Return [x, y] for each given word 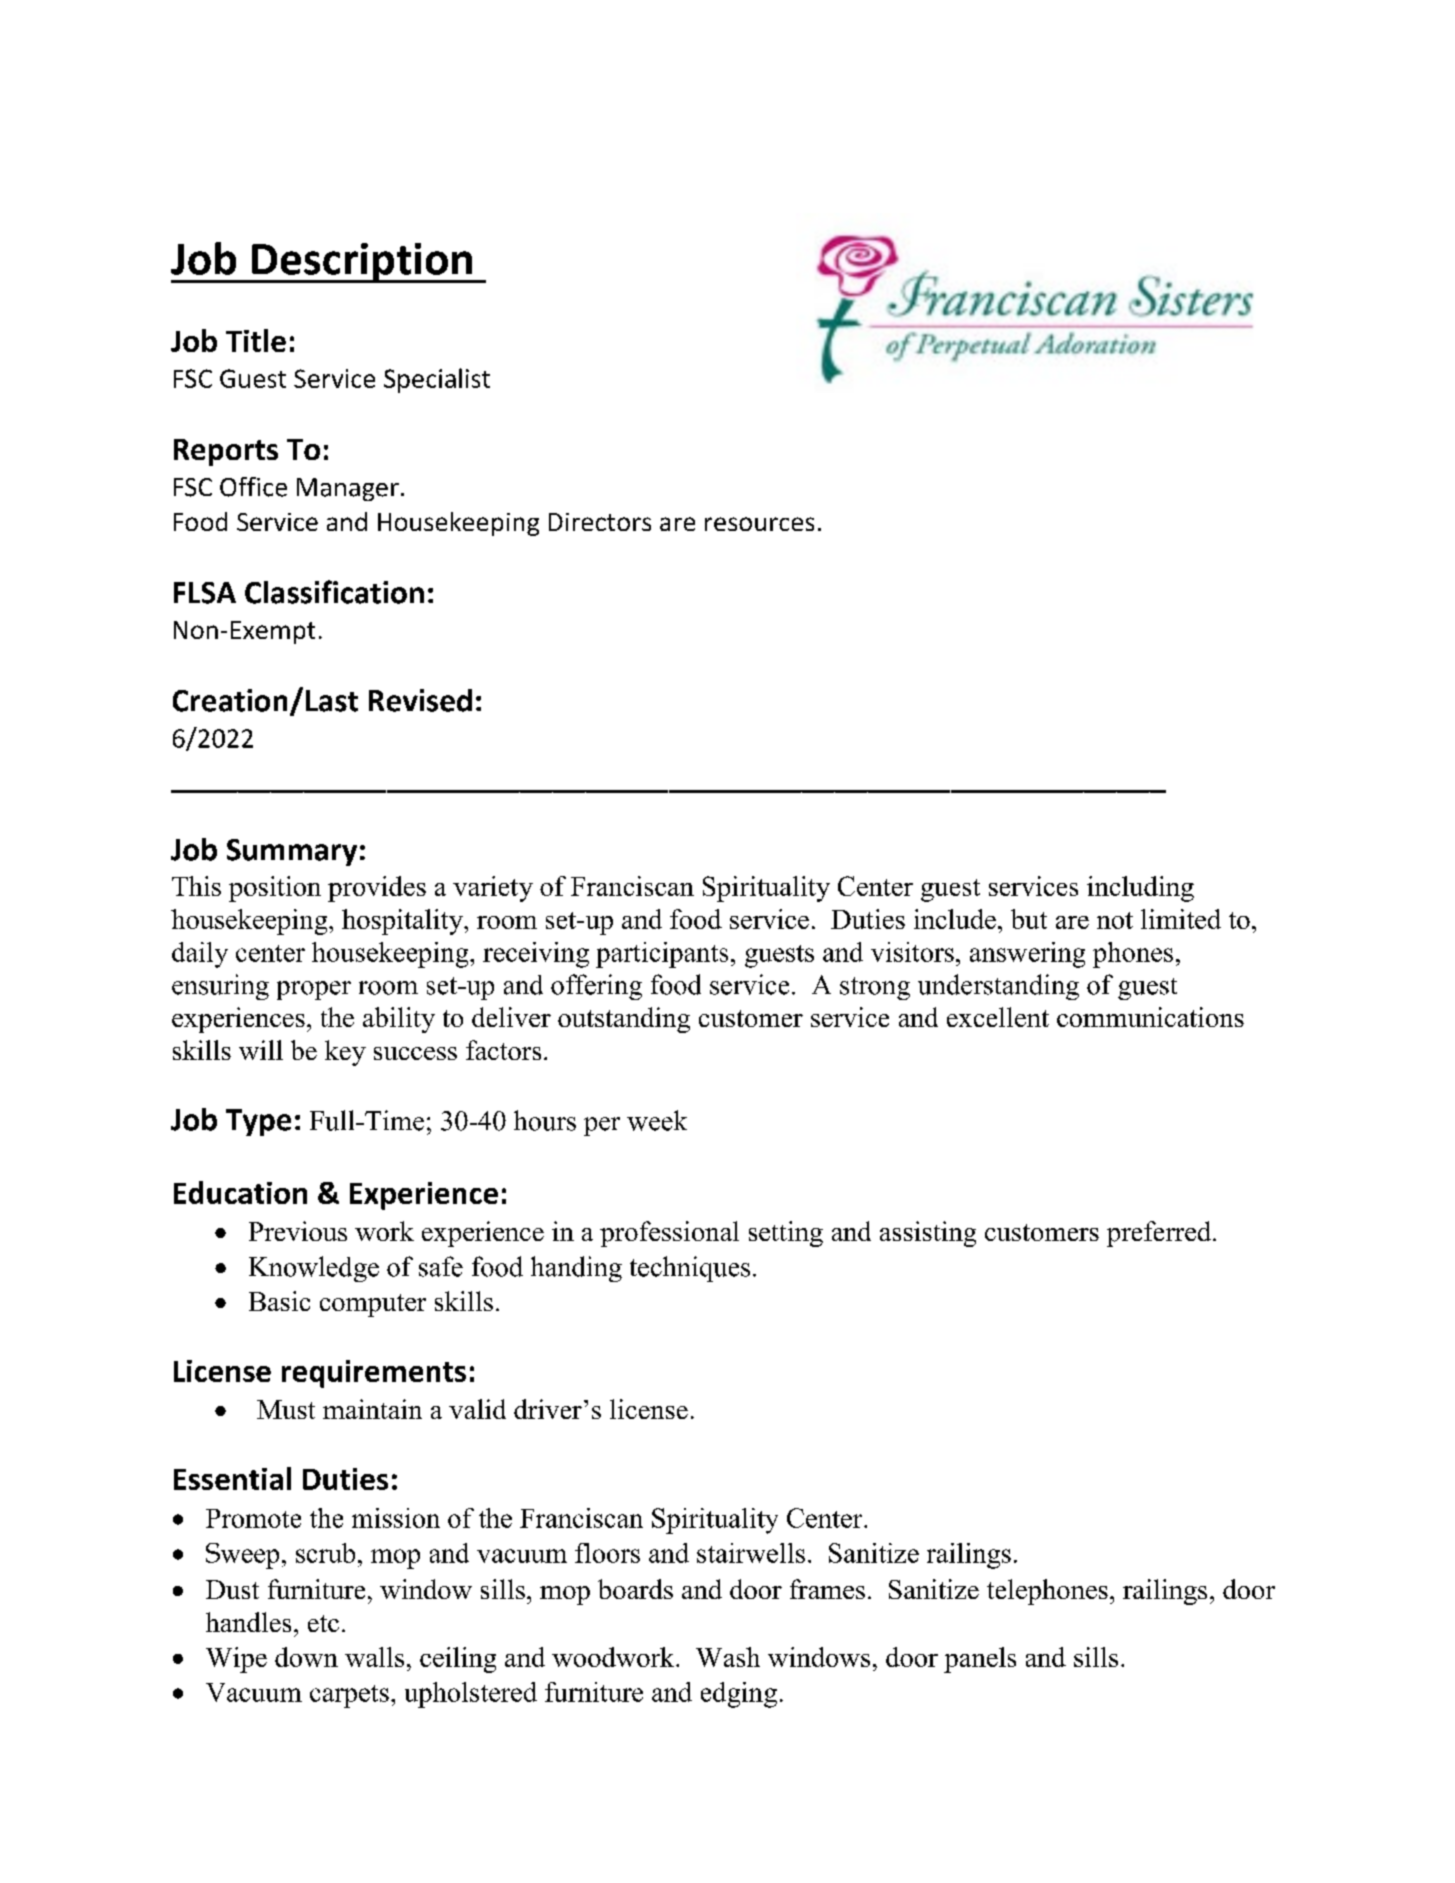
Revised [420, 700]
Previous [298, 1231]
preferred [1160, 1234]
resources [759, 524]
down [306, 1657]
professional [669, 1234]
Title [256, 340]
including [1140, 889]
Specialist [437, 380]
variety [493, 889]
